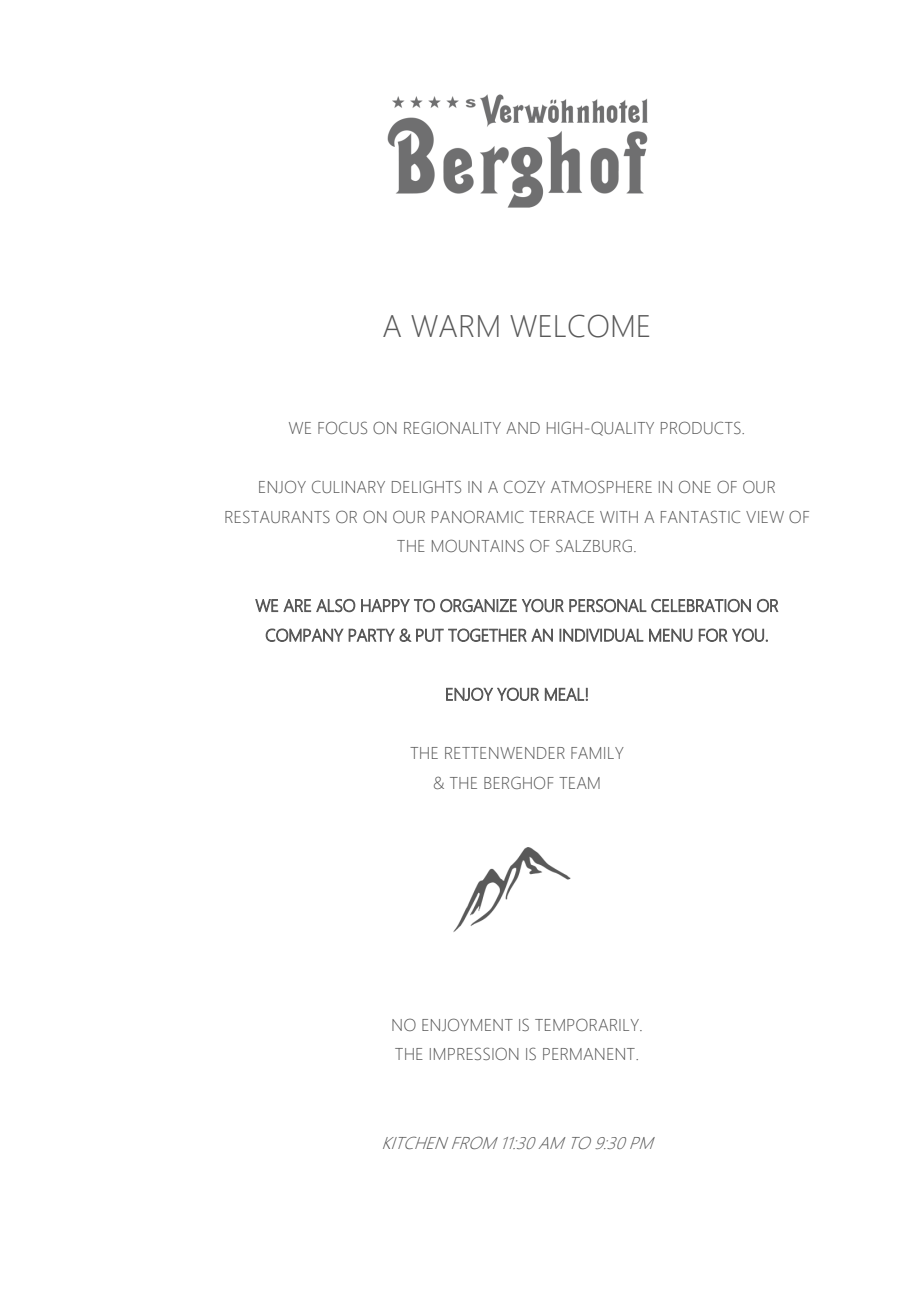 The height and width of the screenshot is (1308, 924). Describe the element at coordinates (597, 753) in the screenshot. I see `FAMILY` at that location.
